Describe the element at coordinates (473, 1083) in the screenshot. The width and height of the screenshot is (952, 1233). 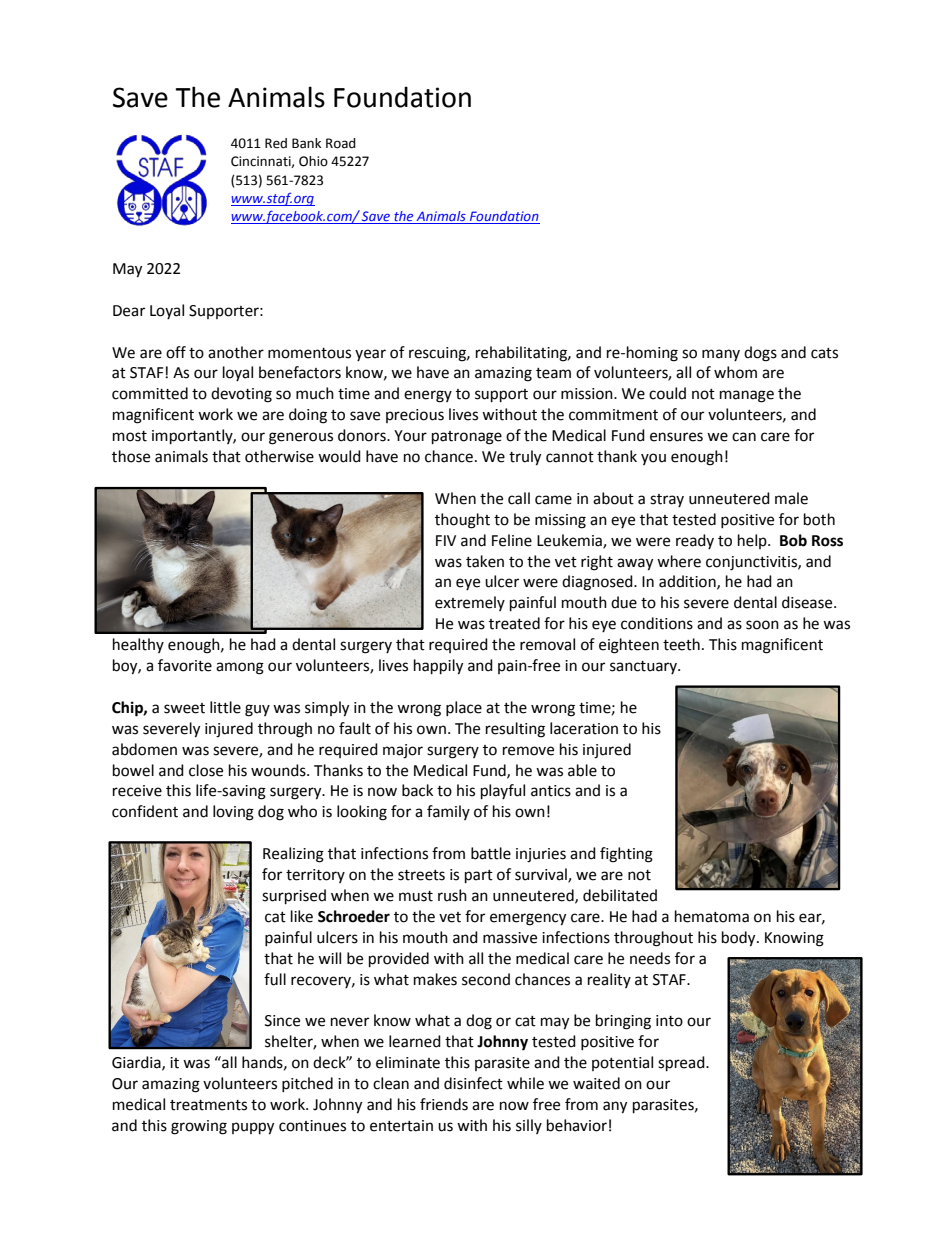
I see `disinfect` at that location.
